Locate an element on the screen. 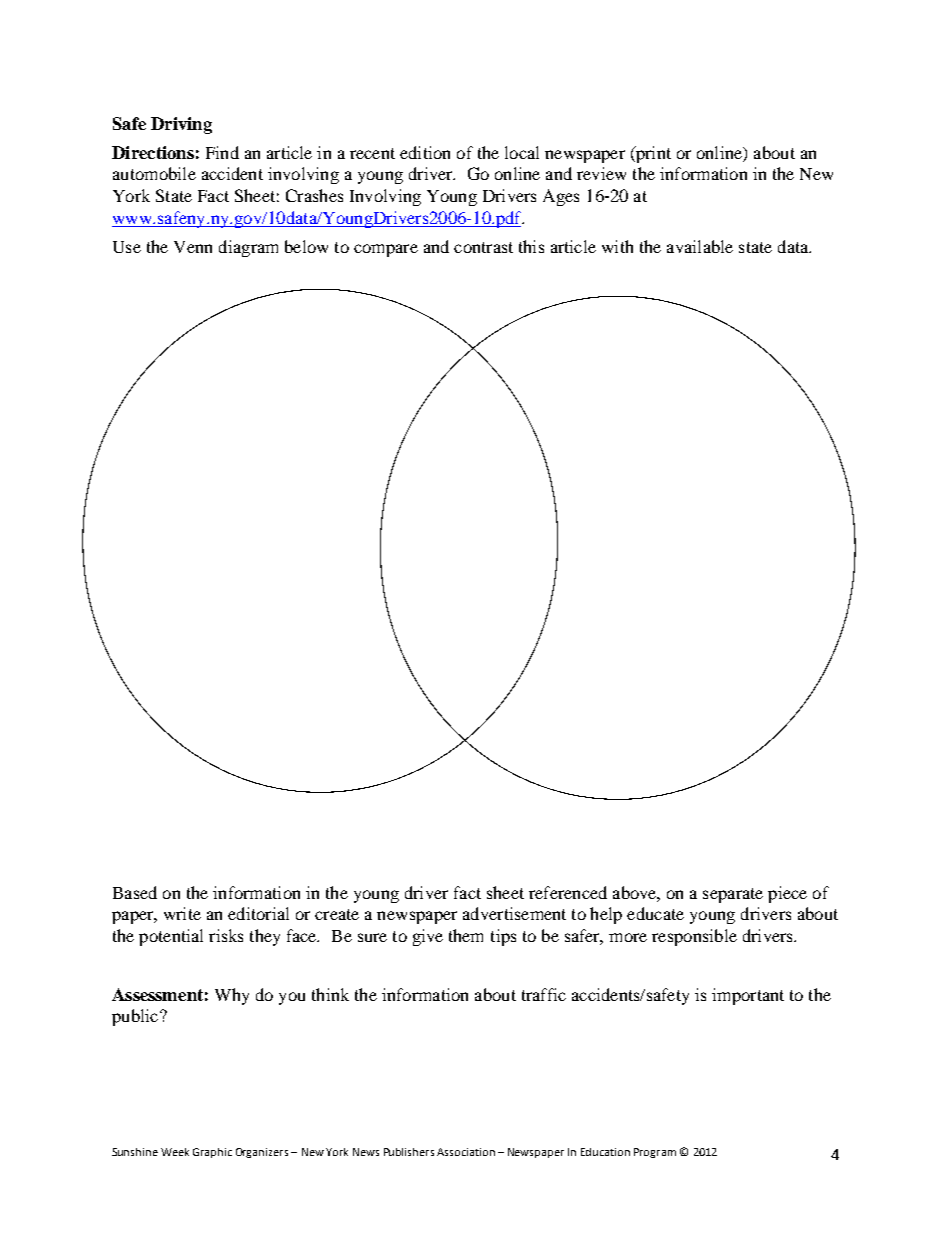 The image size is (952, 1233). separate is located at coordinates (733, 895).
